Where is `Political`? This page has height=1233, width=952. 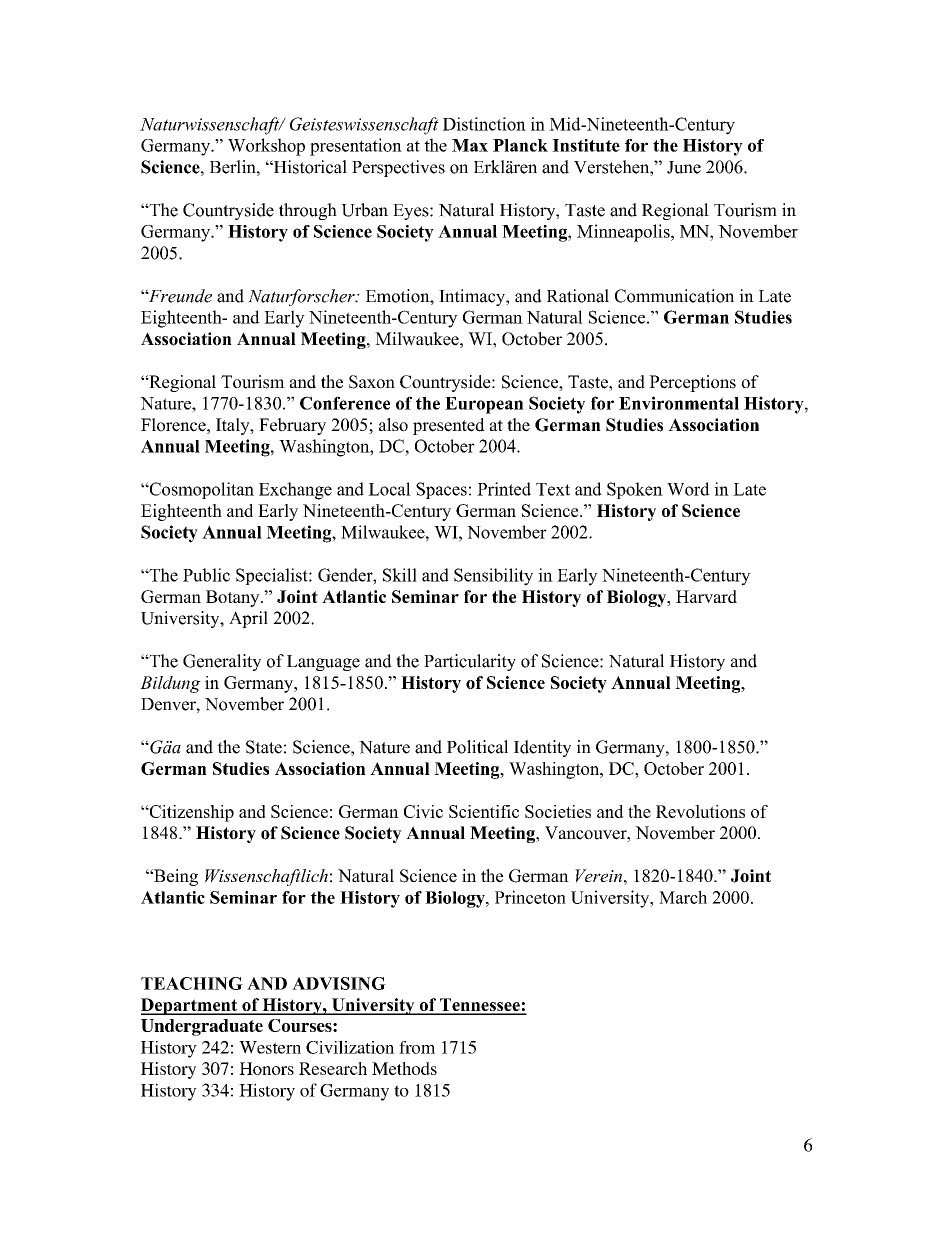
Political is located at coordinates (477, 747).
